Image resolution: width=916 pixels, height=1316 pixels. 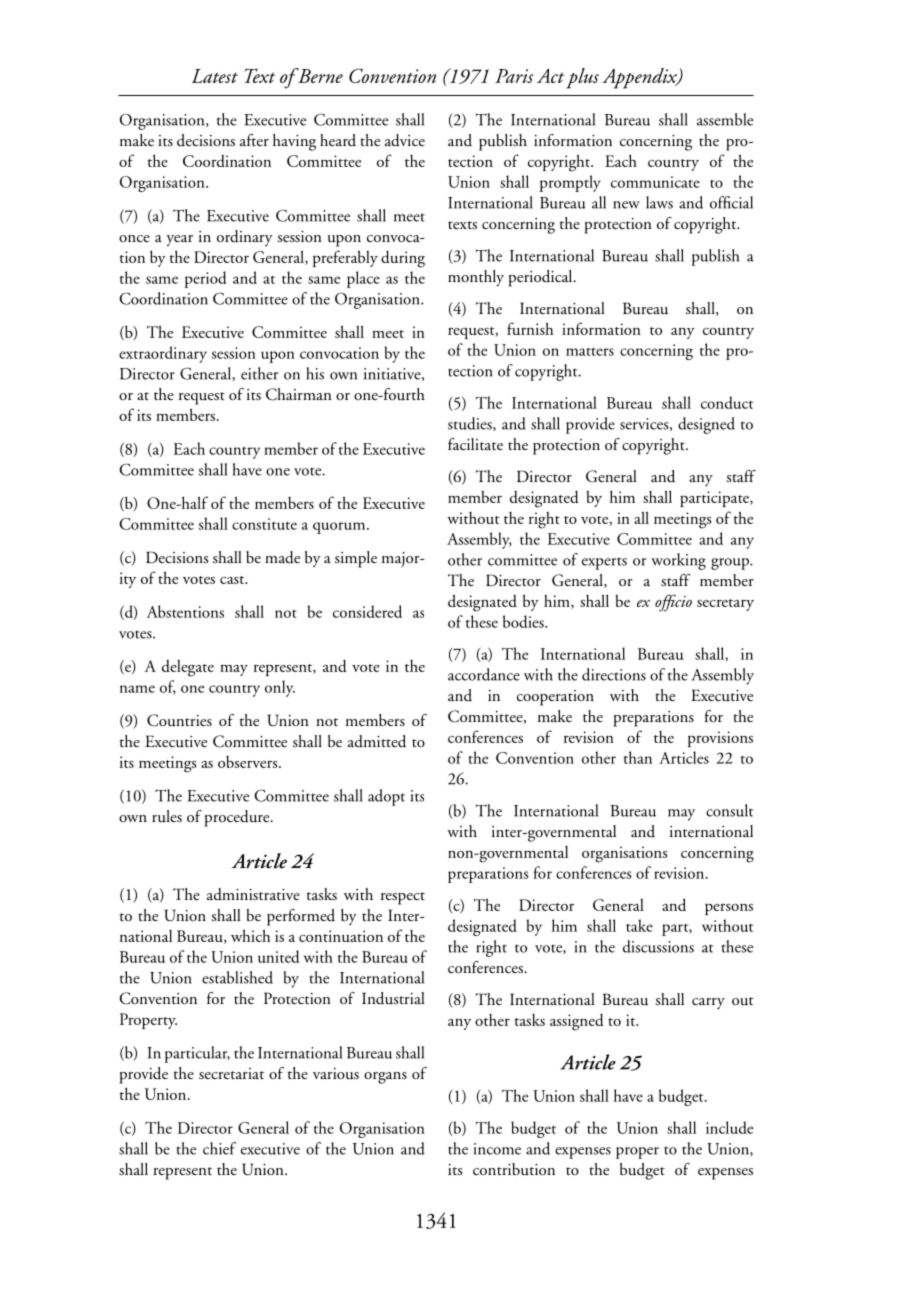 What do you see at coordinates (253, 894) in the screenshot?
I see `administrative` at bounding box center [253, 894].
